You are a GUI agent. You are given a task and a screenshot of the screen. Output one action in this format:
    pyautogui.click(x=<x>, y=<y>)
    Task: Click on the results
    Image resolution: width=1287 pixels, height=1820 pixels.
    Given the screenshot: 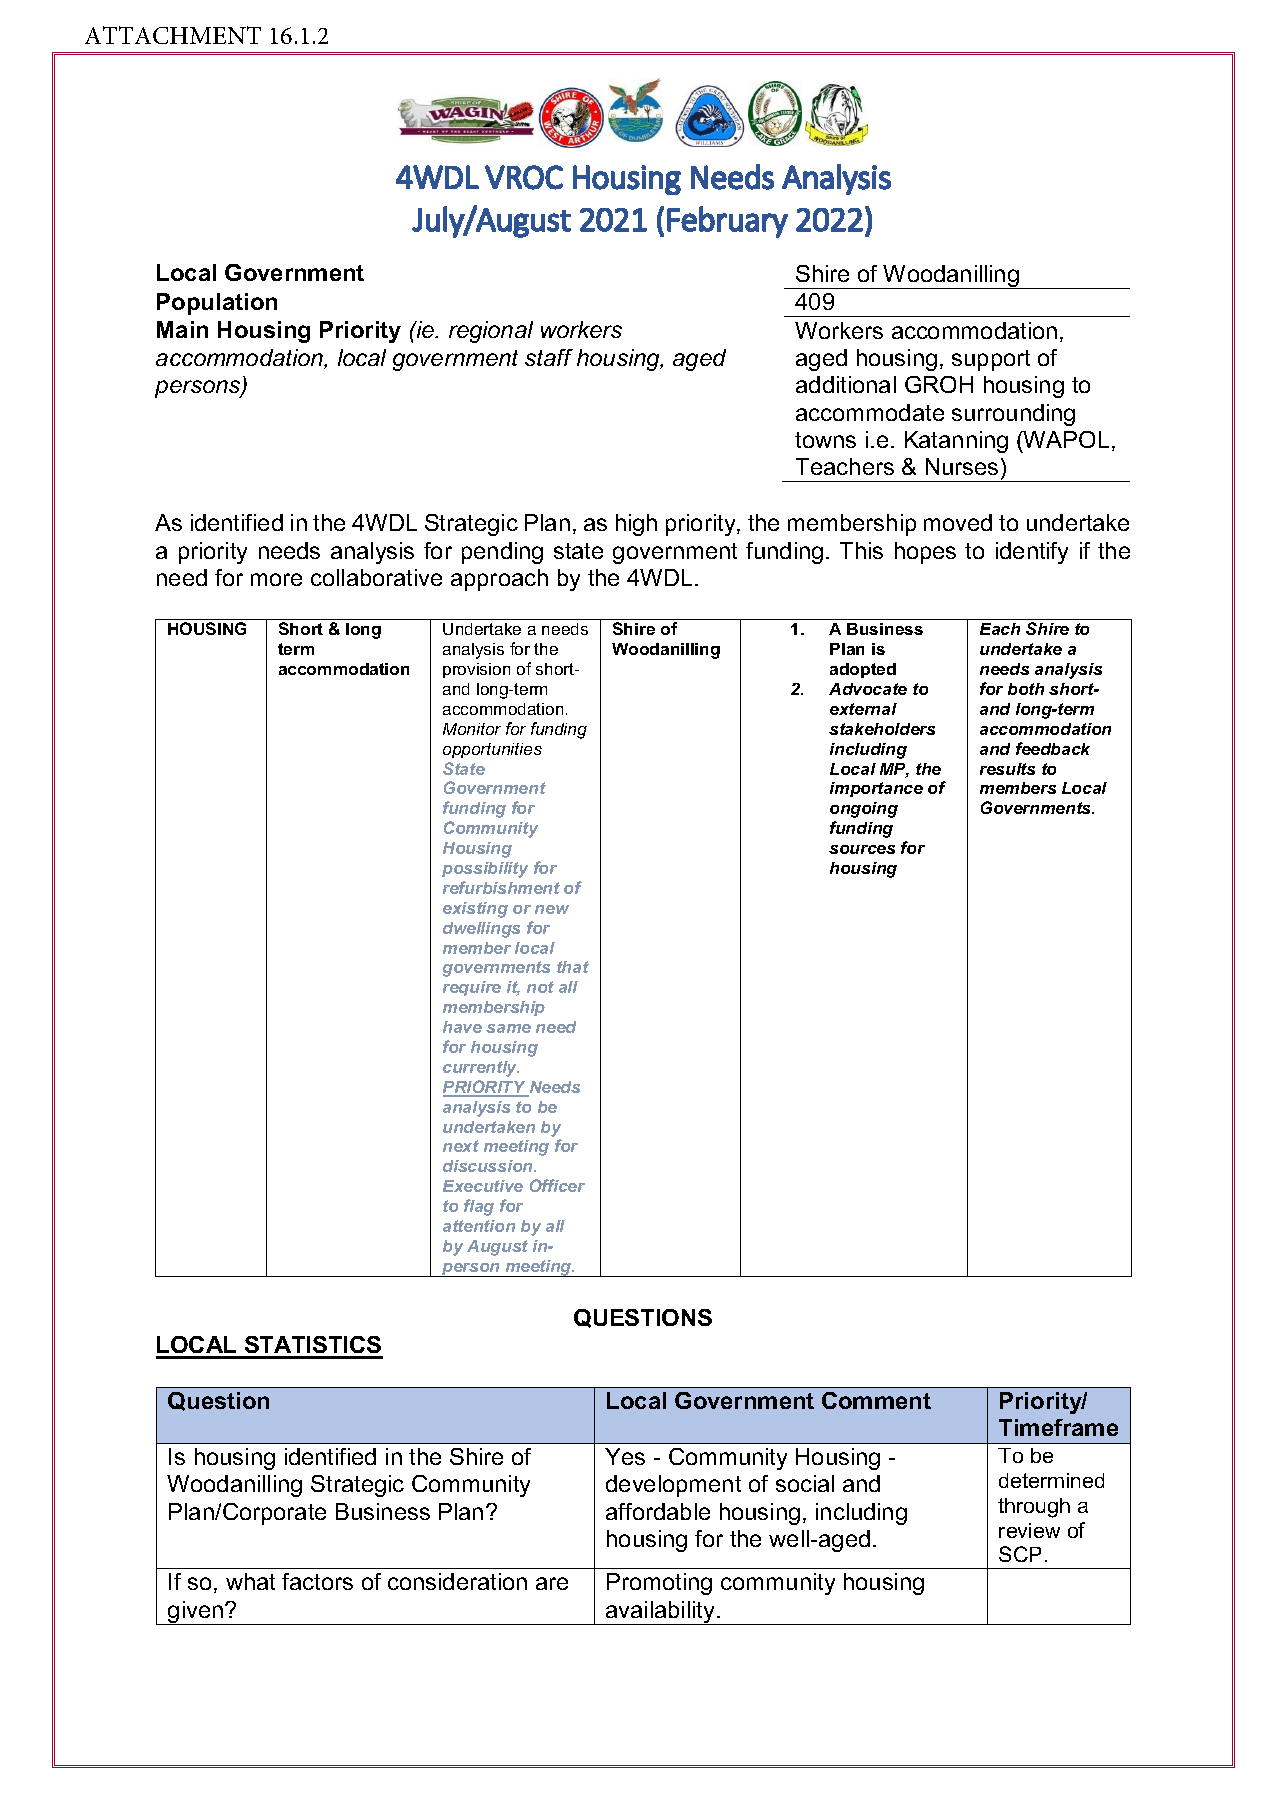 What is the action you would take?
    pyautogui.click(x=1007, y=769)
